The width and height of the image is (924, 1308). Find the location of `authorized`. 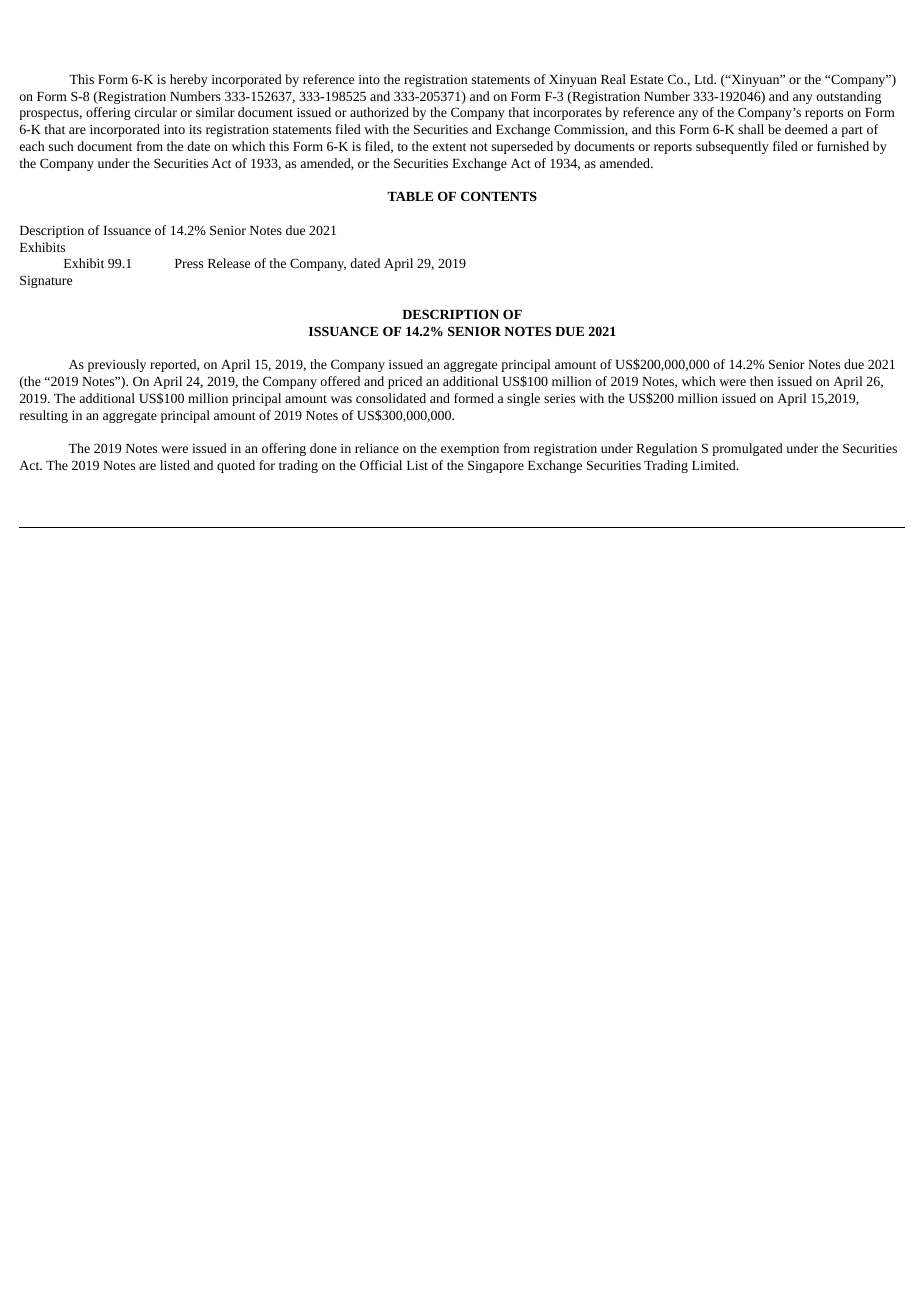

authorized is located at coordinates (379, 112).
